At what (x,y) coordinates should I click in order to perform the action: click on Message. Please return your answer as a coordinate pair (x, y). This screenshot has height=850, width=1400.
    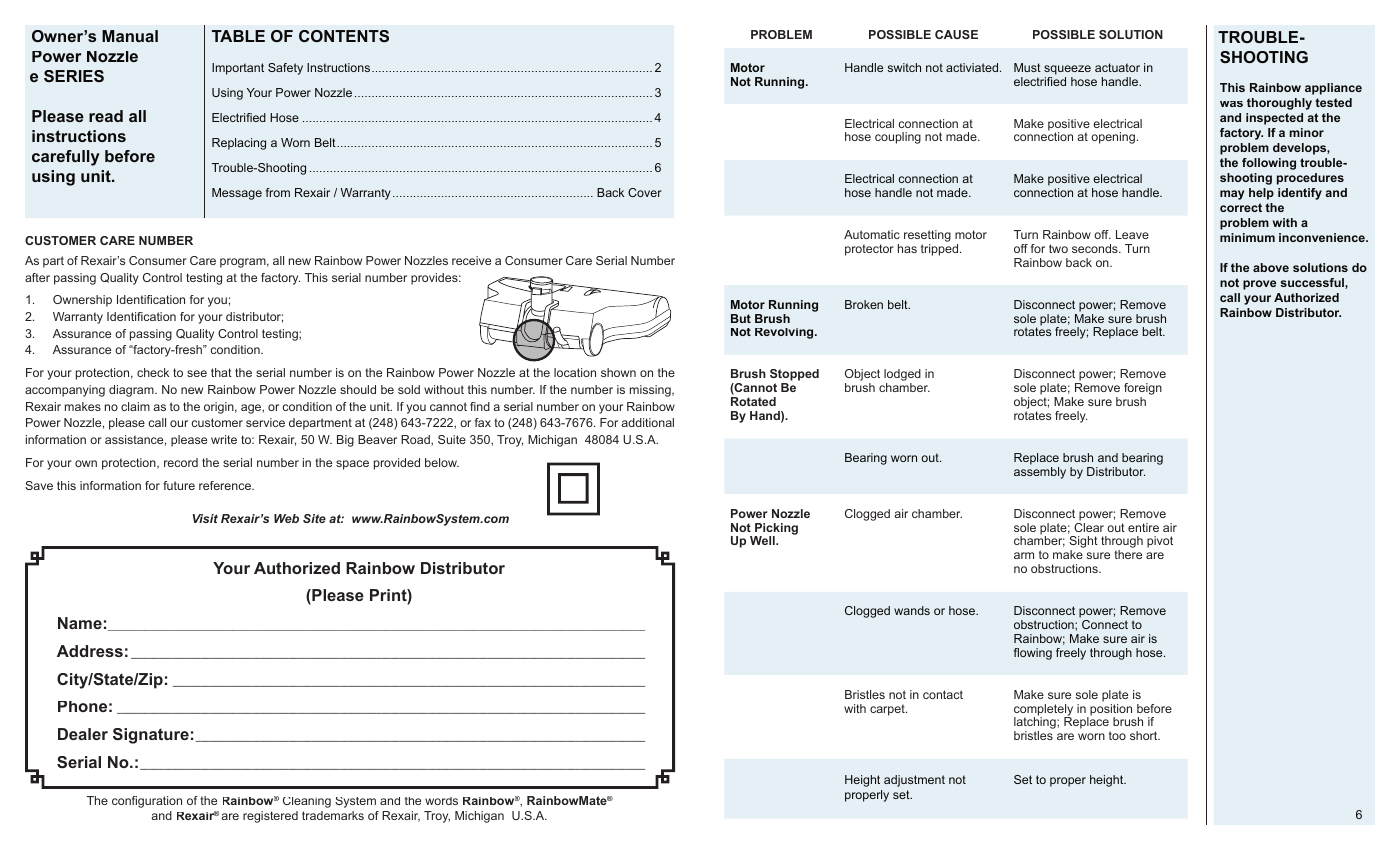
    Looking at the image, I should click on (237, 194).
